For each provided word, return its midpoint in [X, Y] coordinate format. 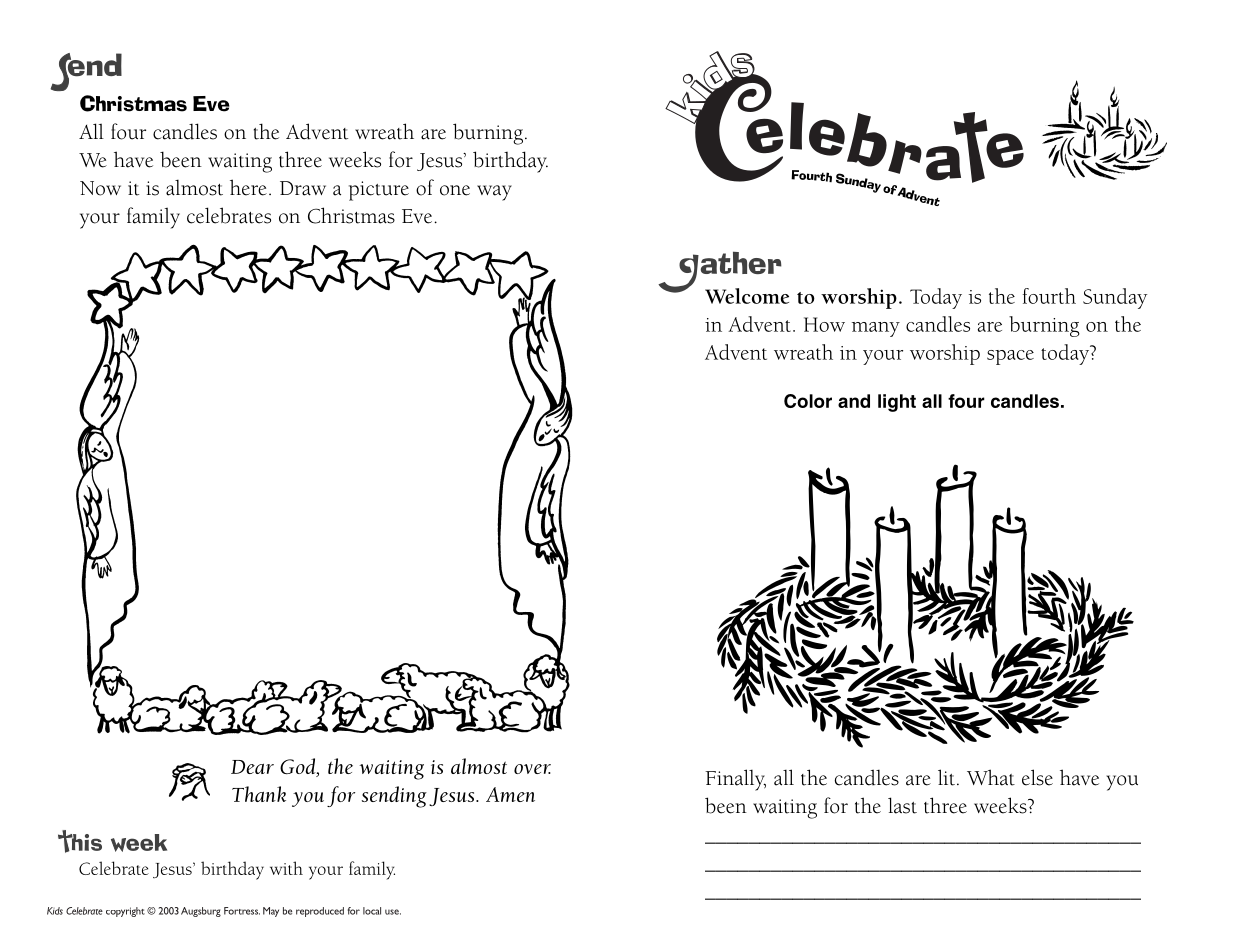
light [897, 403]
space [1010, 357]
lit [946, 777]
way [494, 193]
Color [808, 401]
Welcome [747, 296]
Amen [510, 794]
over [532, 769]
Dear [252, 767]
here [248, 187]
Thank [259, 794]
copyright [125, 912]
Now [100, 188]
